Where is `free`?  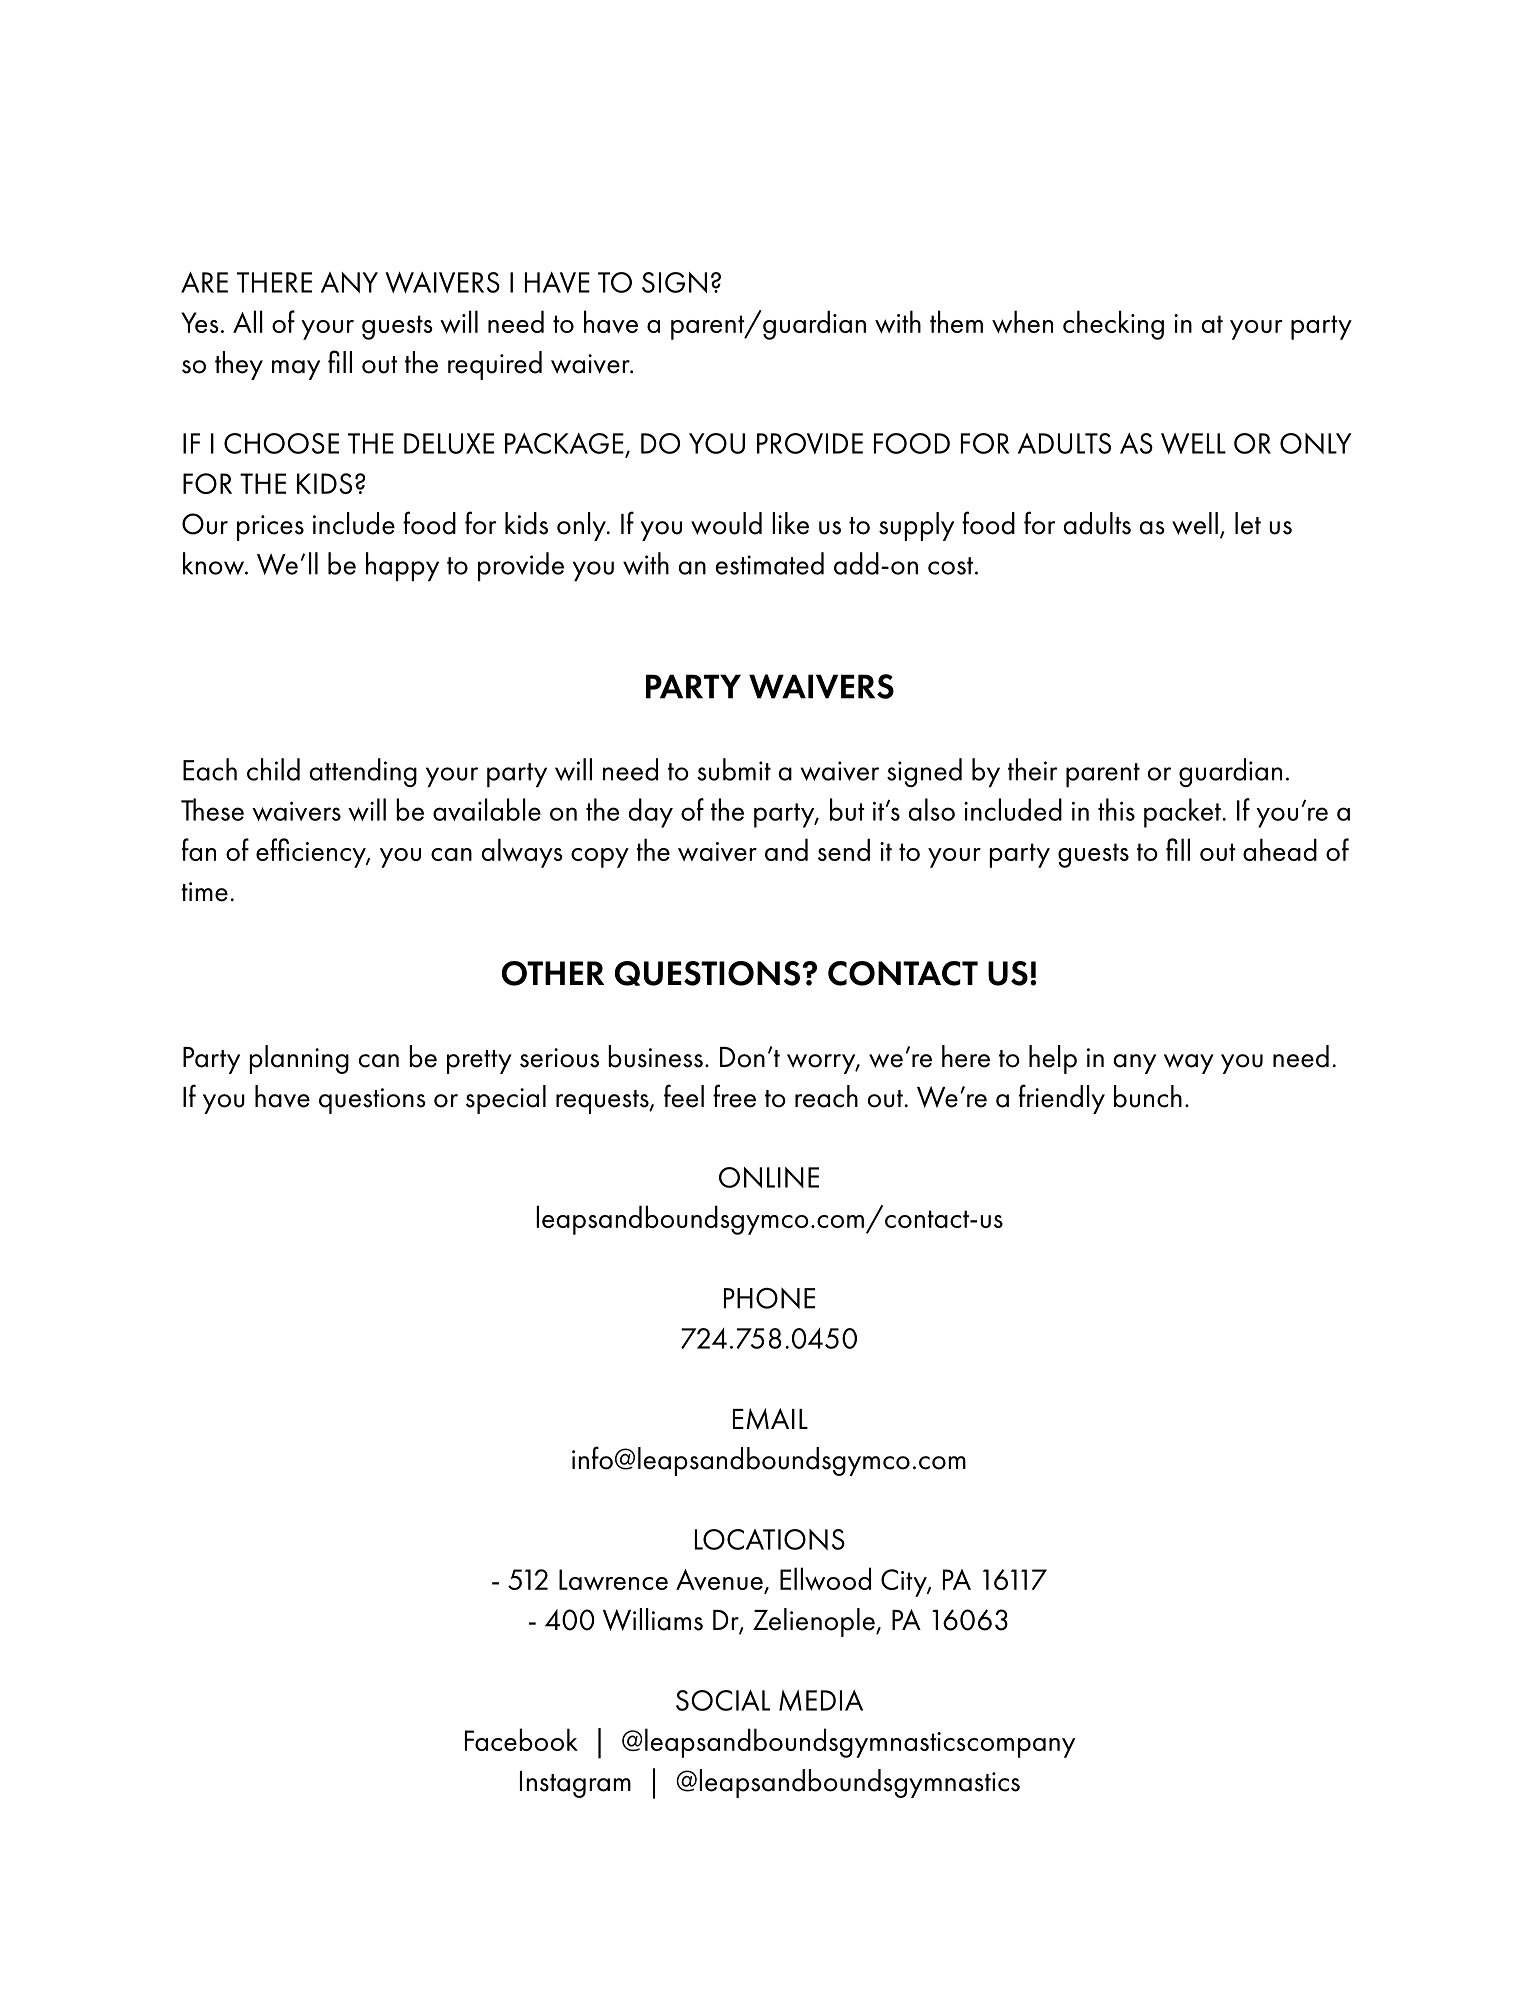
free is located at coordinates (734, 1096).
